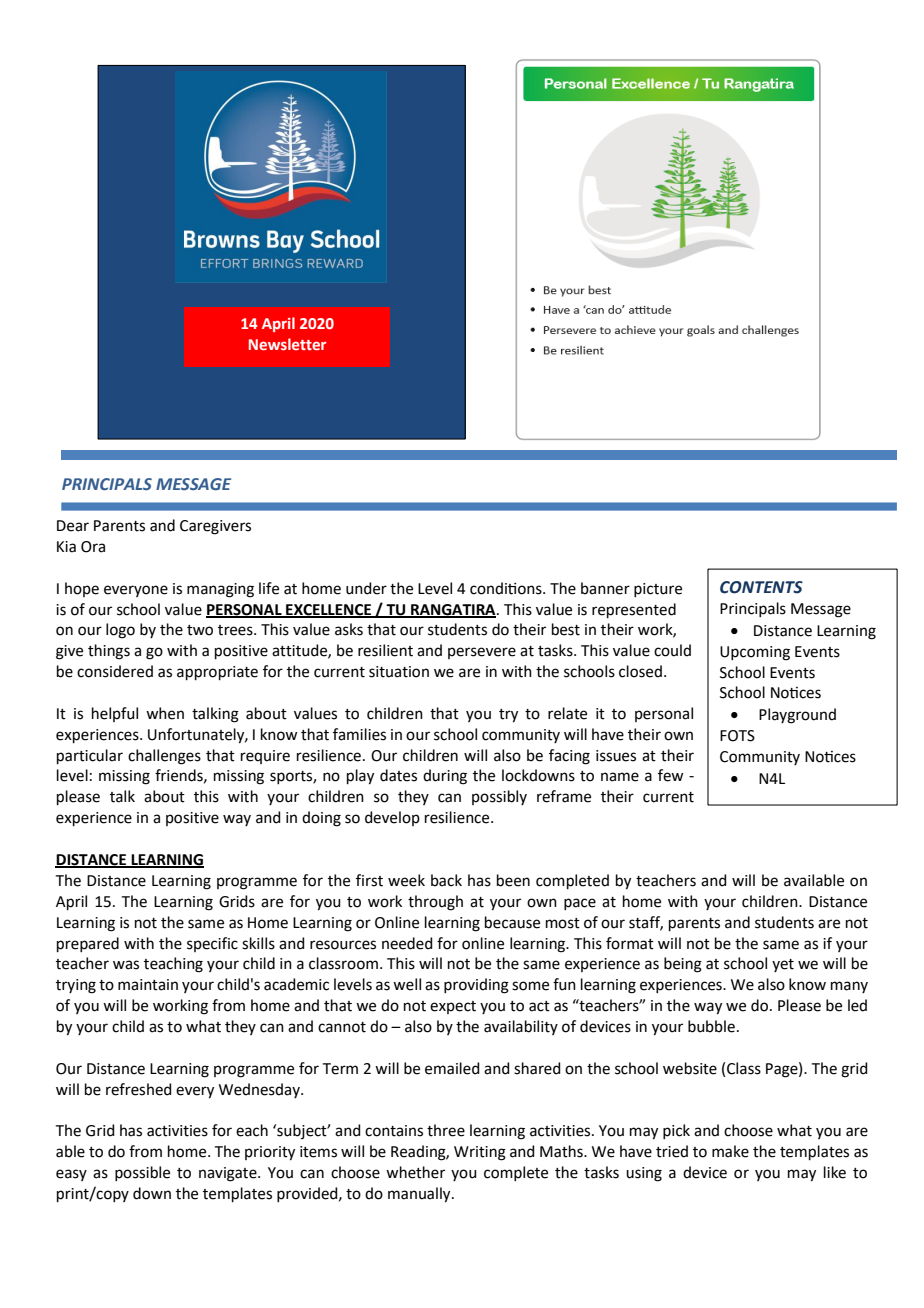 The image size is (924, 1308). I want to click on challenges, so click(164, 757).
